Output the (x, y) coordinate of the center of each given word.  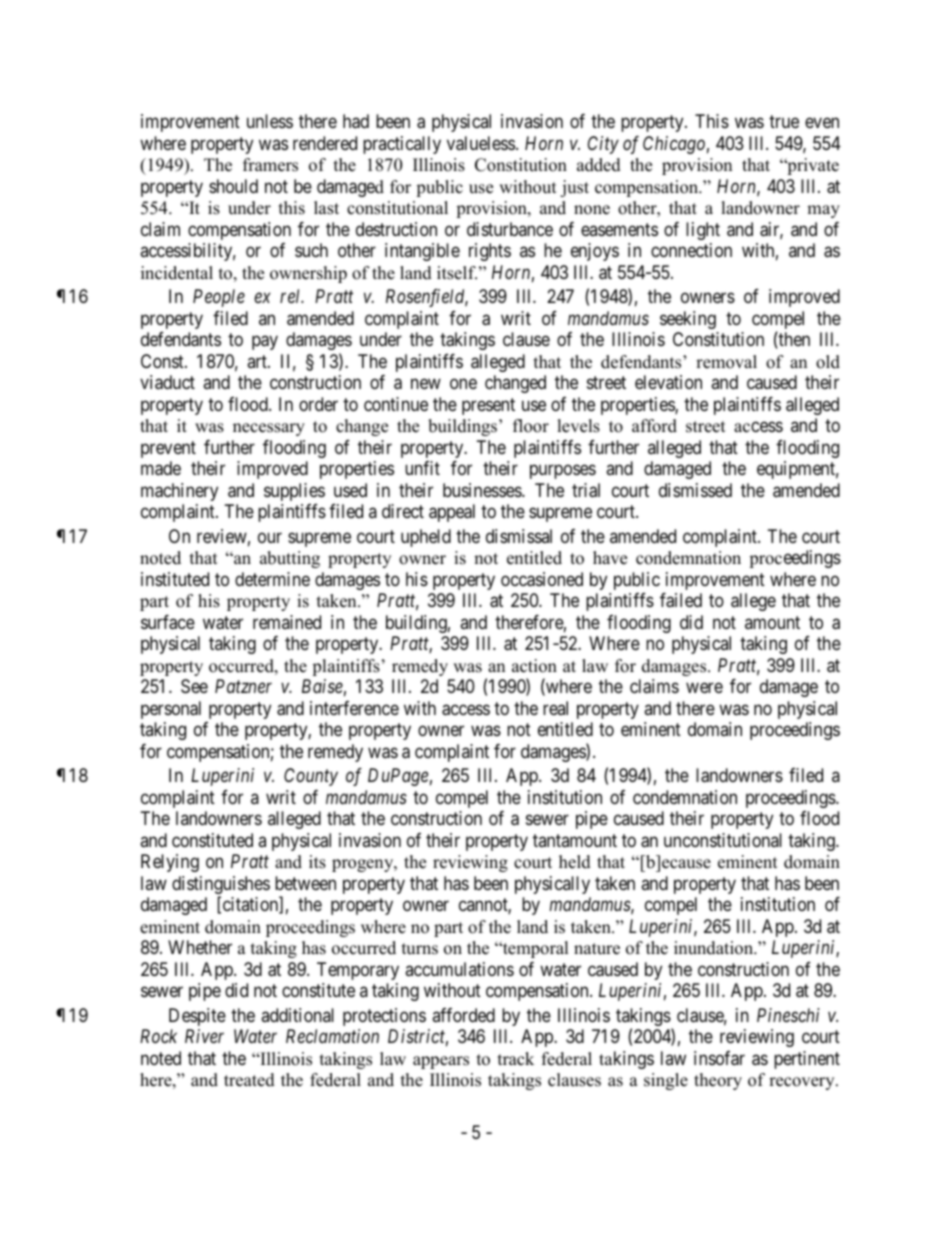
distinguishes (221, 886)
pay (265, 343)
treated (249, 1080)
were (704, 688)
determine (272, 579)
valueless (481, 143)
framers (270, 165)
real (555, 708)
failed (681, 600)
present (488, 406)
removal (726, 362)
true (784, 122)
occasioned (542, 579)
